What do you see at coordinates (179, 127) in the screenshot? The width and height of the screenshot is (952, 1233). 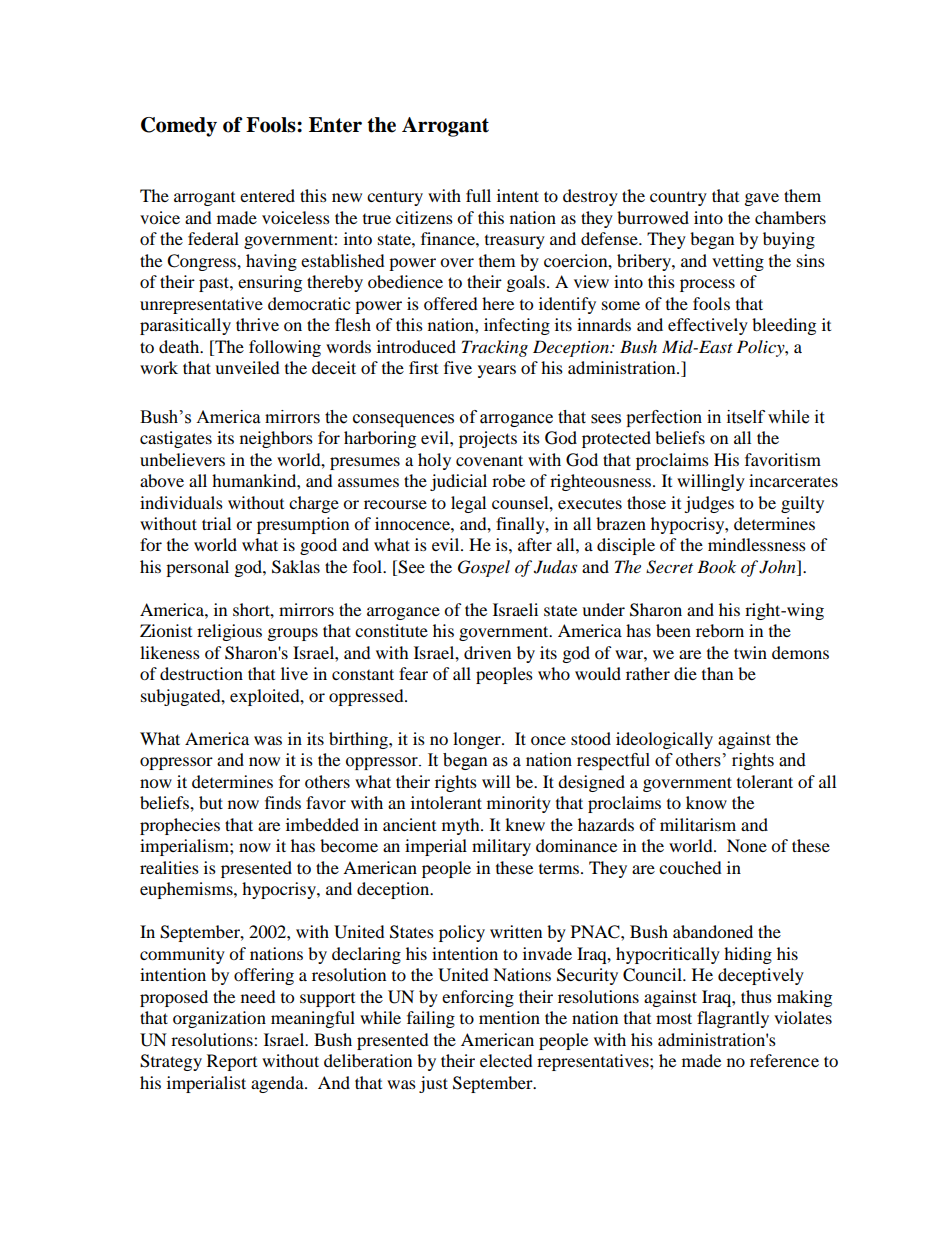 I see `Comedy` at bounding box center [179, 127].
